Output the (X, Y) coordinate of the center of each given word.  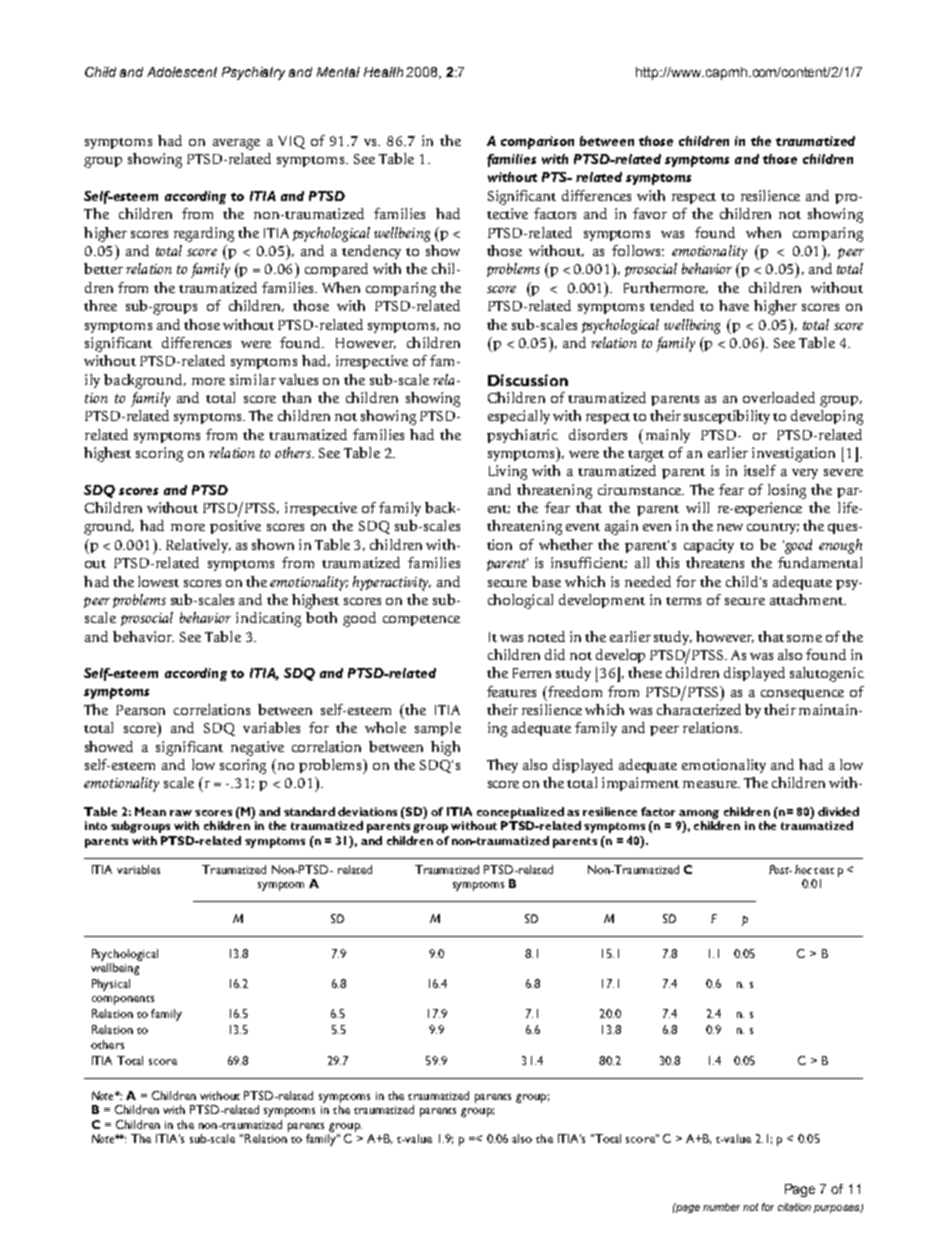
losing (787, 491)
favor (650, 213)
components (123, 1000)
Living (508, 472)
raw (181, 813)
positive (235, 527)
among (699, 814)
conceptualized (520, 813)
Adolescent (182, 72)
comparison (537, 142)
